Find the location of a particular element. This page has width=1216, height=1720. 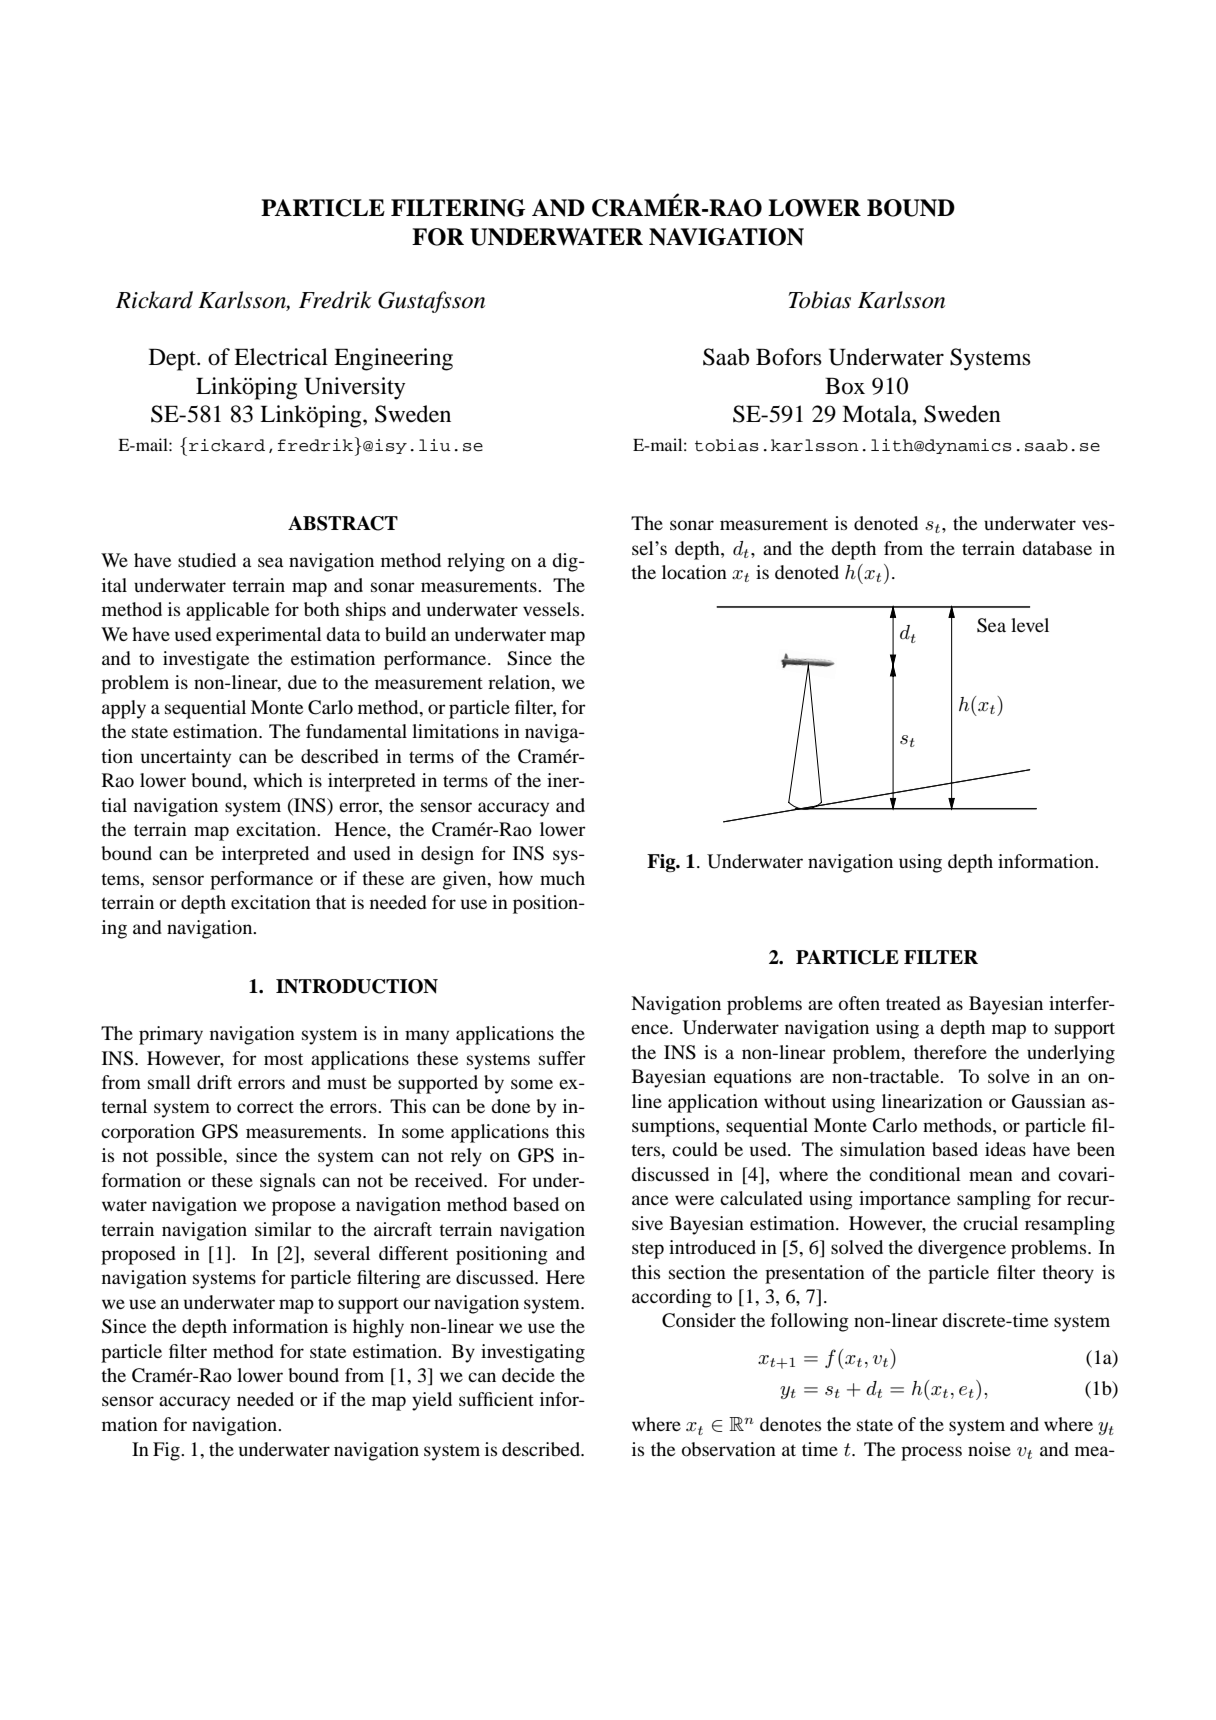

drift is located at coordinates (214, 1082).
